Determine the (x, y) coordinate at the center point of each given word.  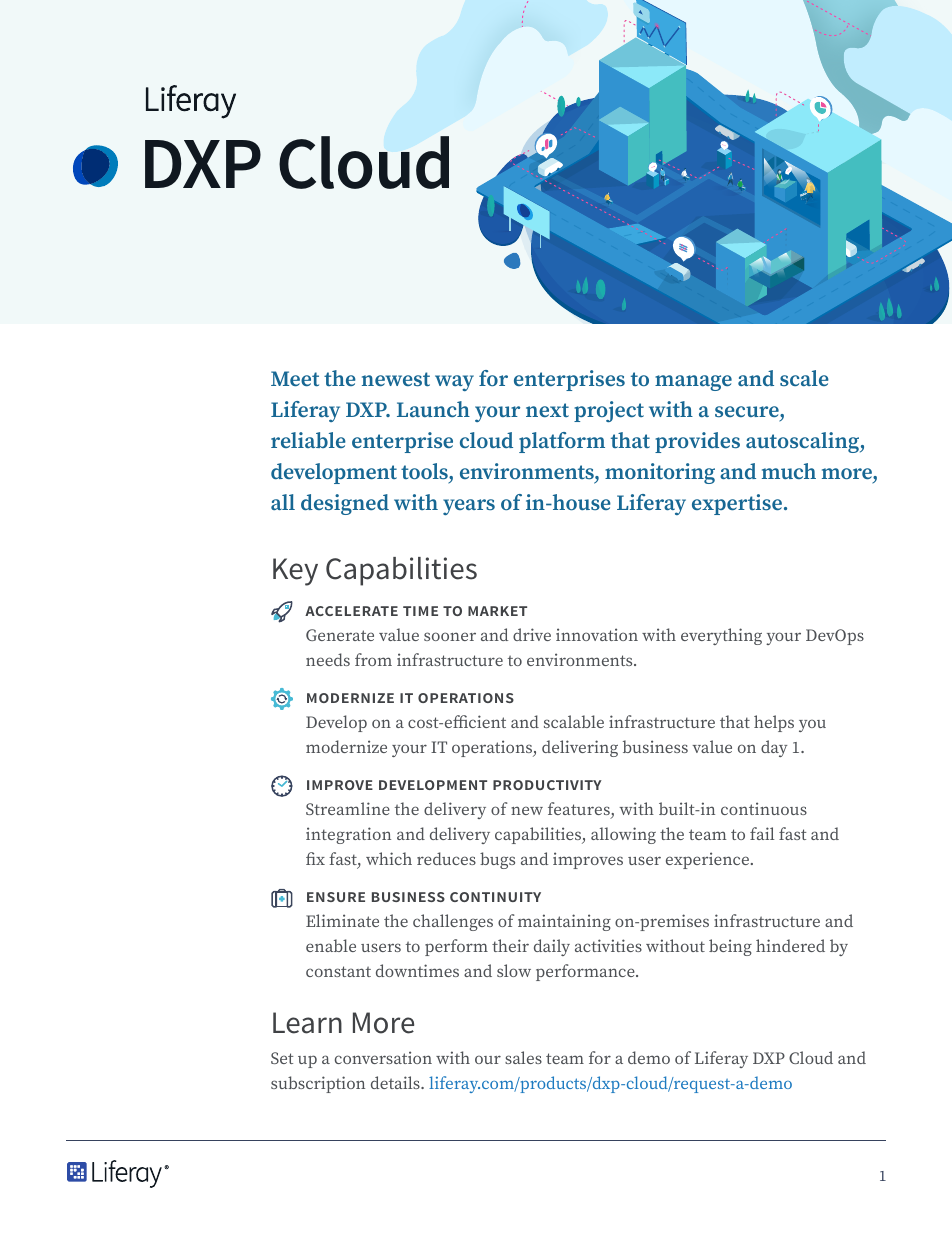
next (547, 410)
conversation (383, 1057)
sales (523, 1057)
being (730, 947)
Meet (295, 378)
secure (748, 411)
